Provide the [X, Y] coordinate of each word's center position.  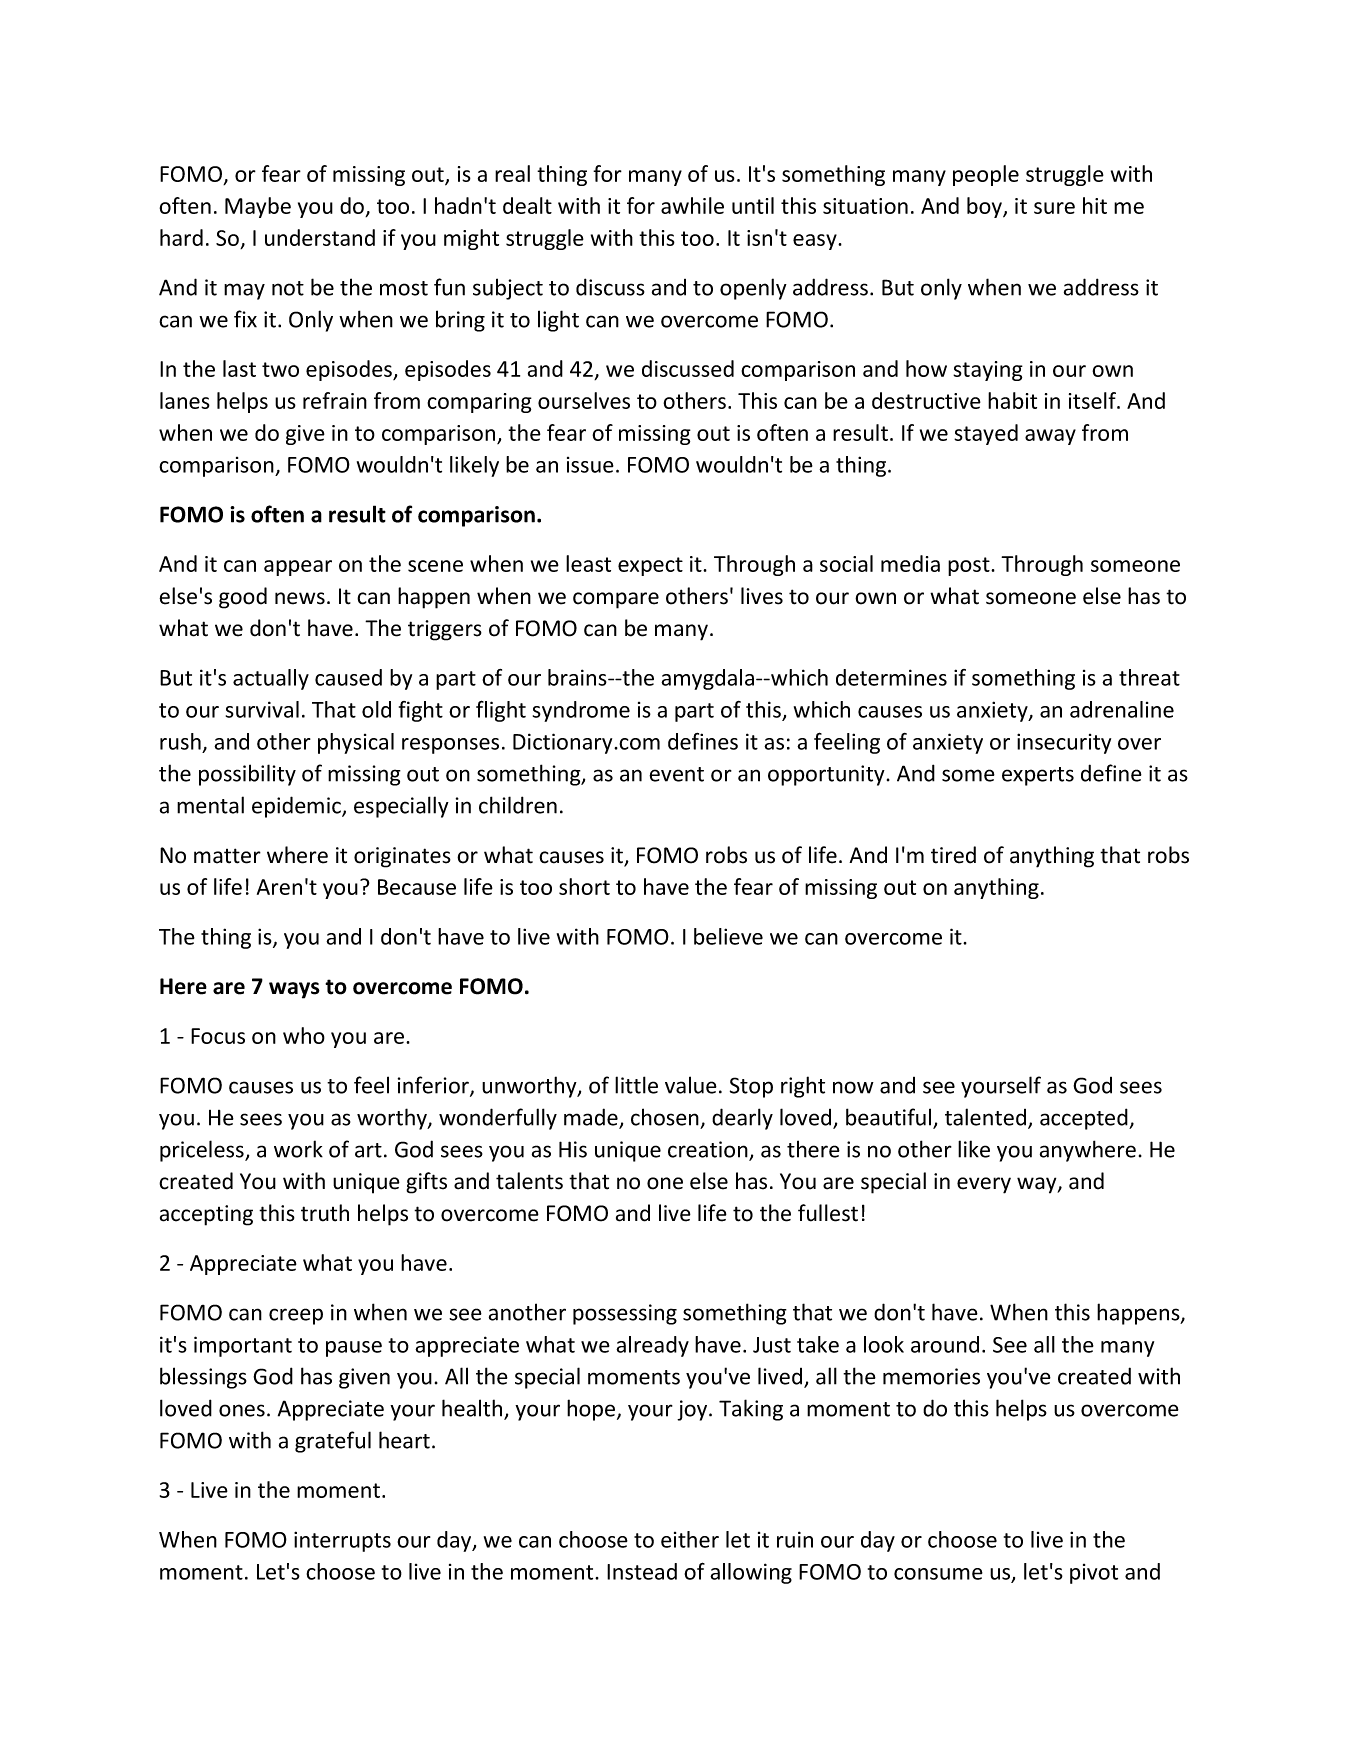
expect [650, 566]
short [584, 886]
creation [709, 1150]
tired [953, 855]
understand [320, 237]
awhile [692, 205]
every [984, 1185]
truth [325, 1213]
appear [298, 568]
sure [1054, 208]
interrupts [342, 1541]
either [690, 1539]
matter [227, 856]
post [970, 566]
